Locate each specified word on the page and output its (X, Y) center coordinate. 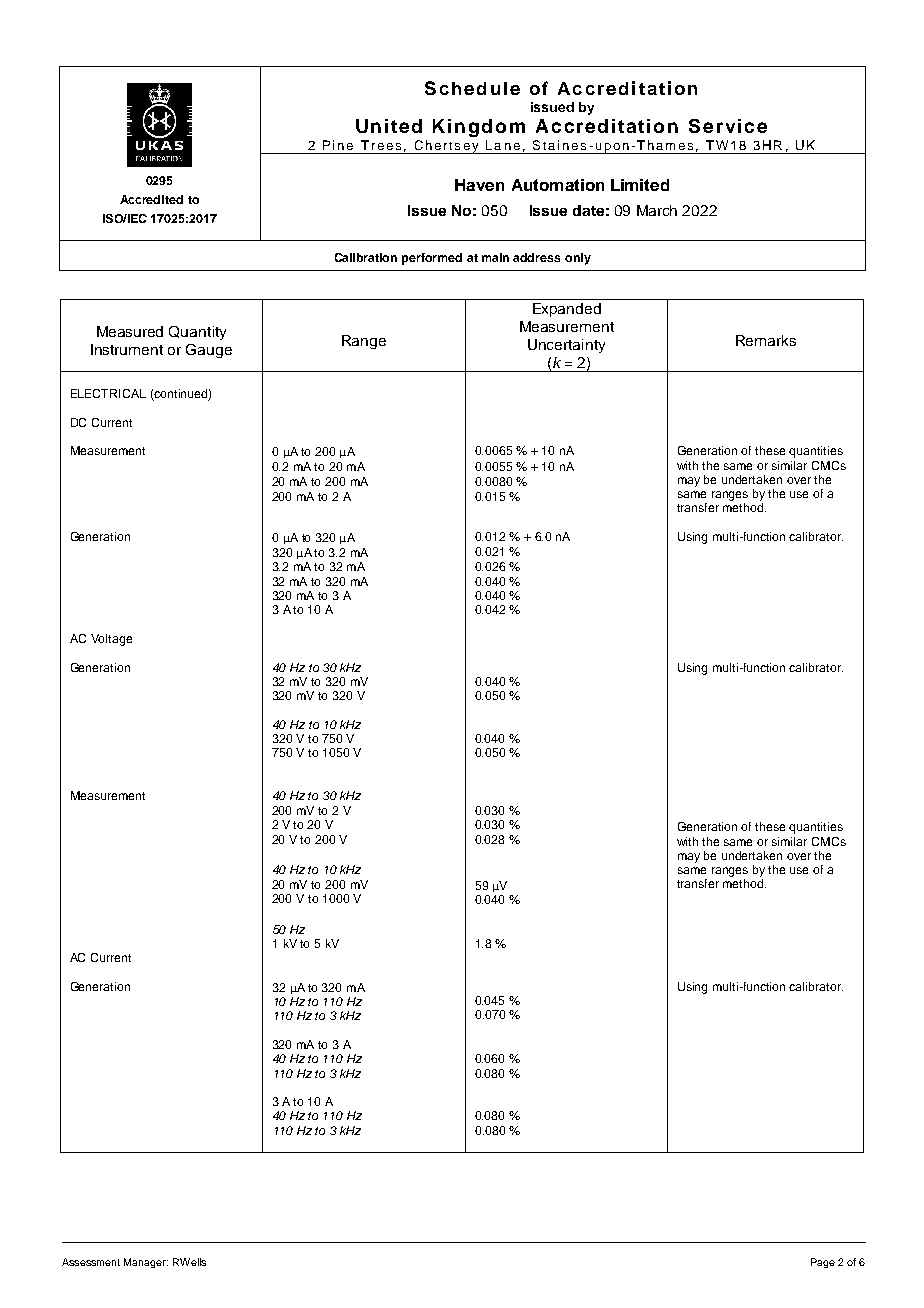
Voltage (111, 640)
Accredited (151, 199)
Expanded (567, 310)
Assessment (91, 1262)
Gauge (209, 351)
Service (728, 126)
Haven (479, 185)
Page (823, 1263)
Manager (146, 1263)
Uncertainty (566, 346)
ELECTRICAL (108, 393)
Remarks (766, 340)
